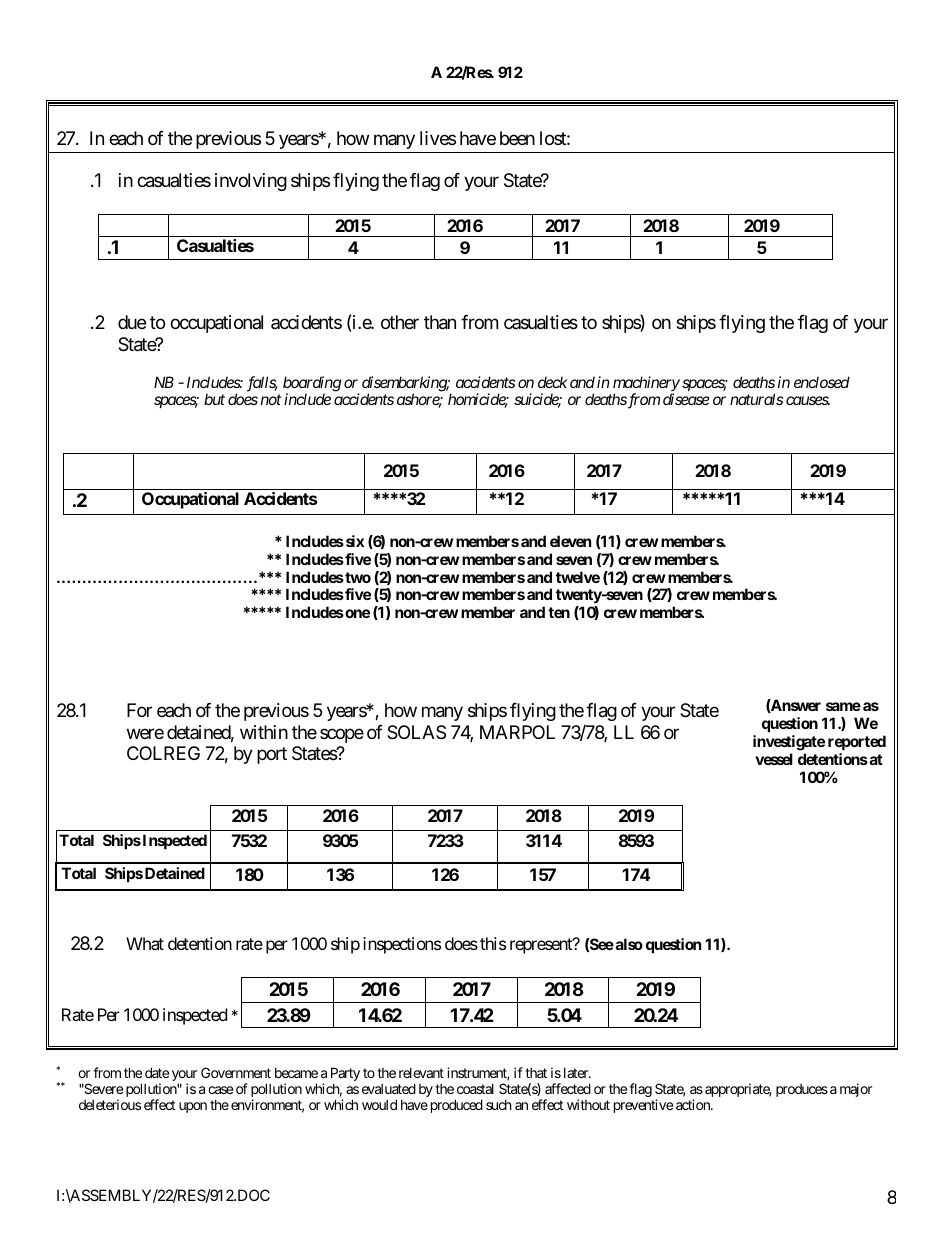 The width and height of the image is (952, 1233). What do you see at coordinates (570, 541) in the image?
I see `eleven` at bounding box center [570, 541].
